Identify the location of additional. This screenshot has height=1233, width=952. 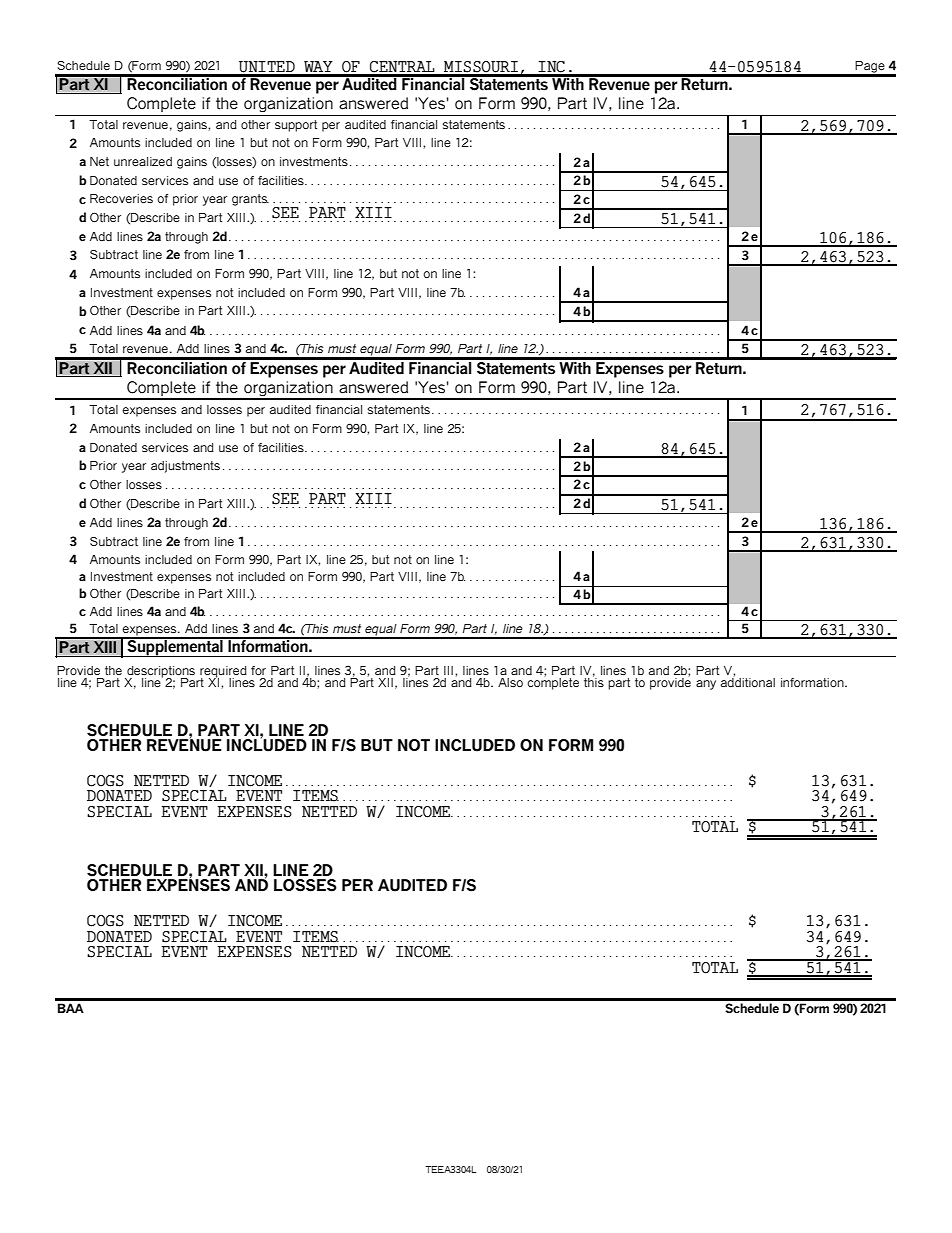
(748, 681).
